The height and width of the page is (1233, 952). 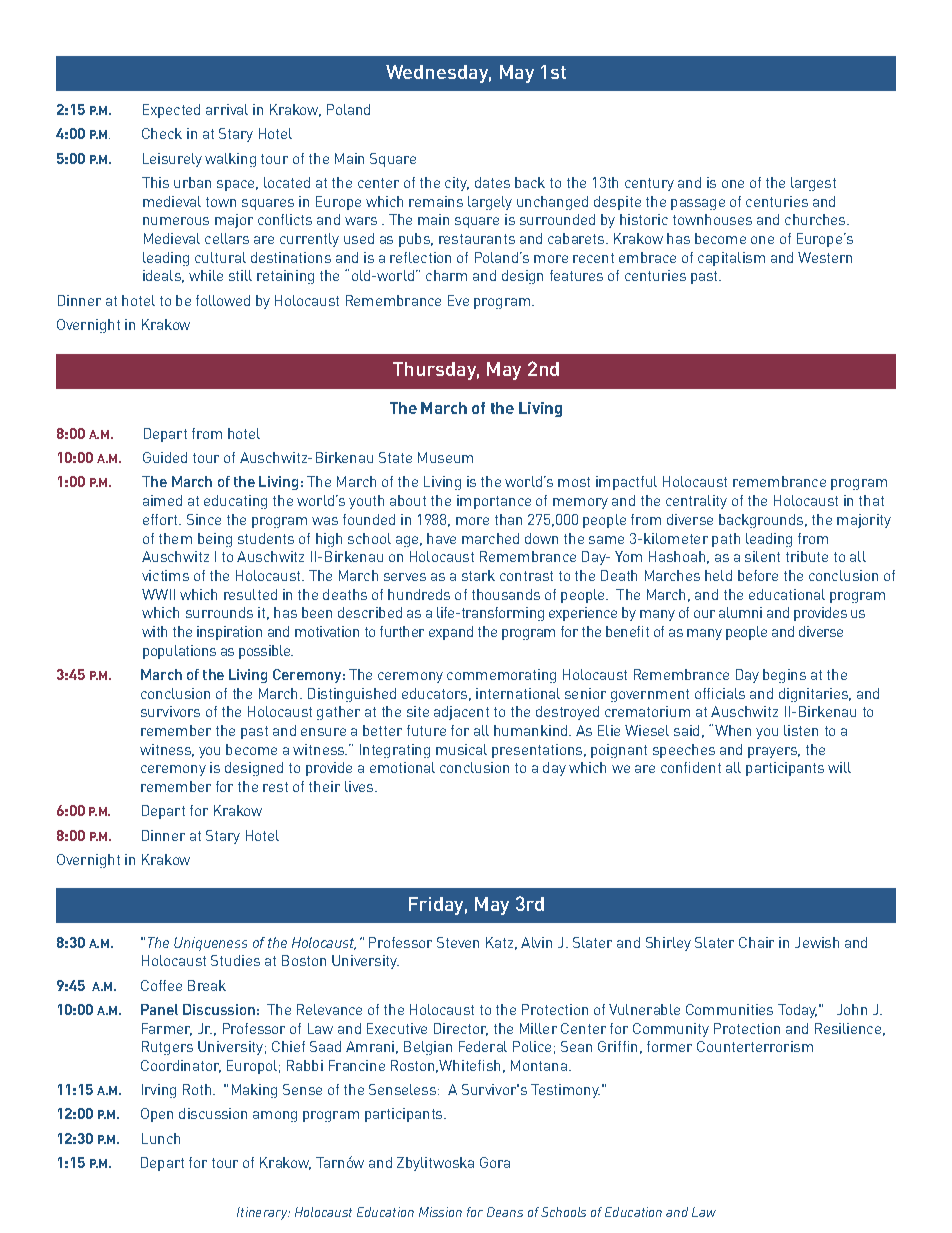 What do you see at coordinates (501, 676) in the page?
I see `commemorating` at bounding box center [501, 676].
